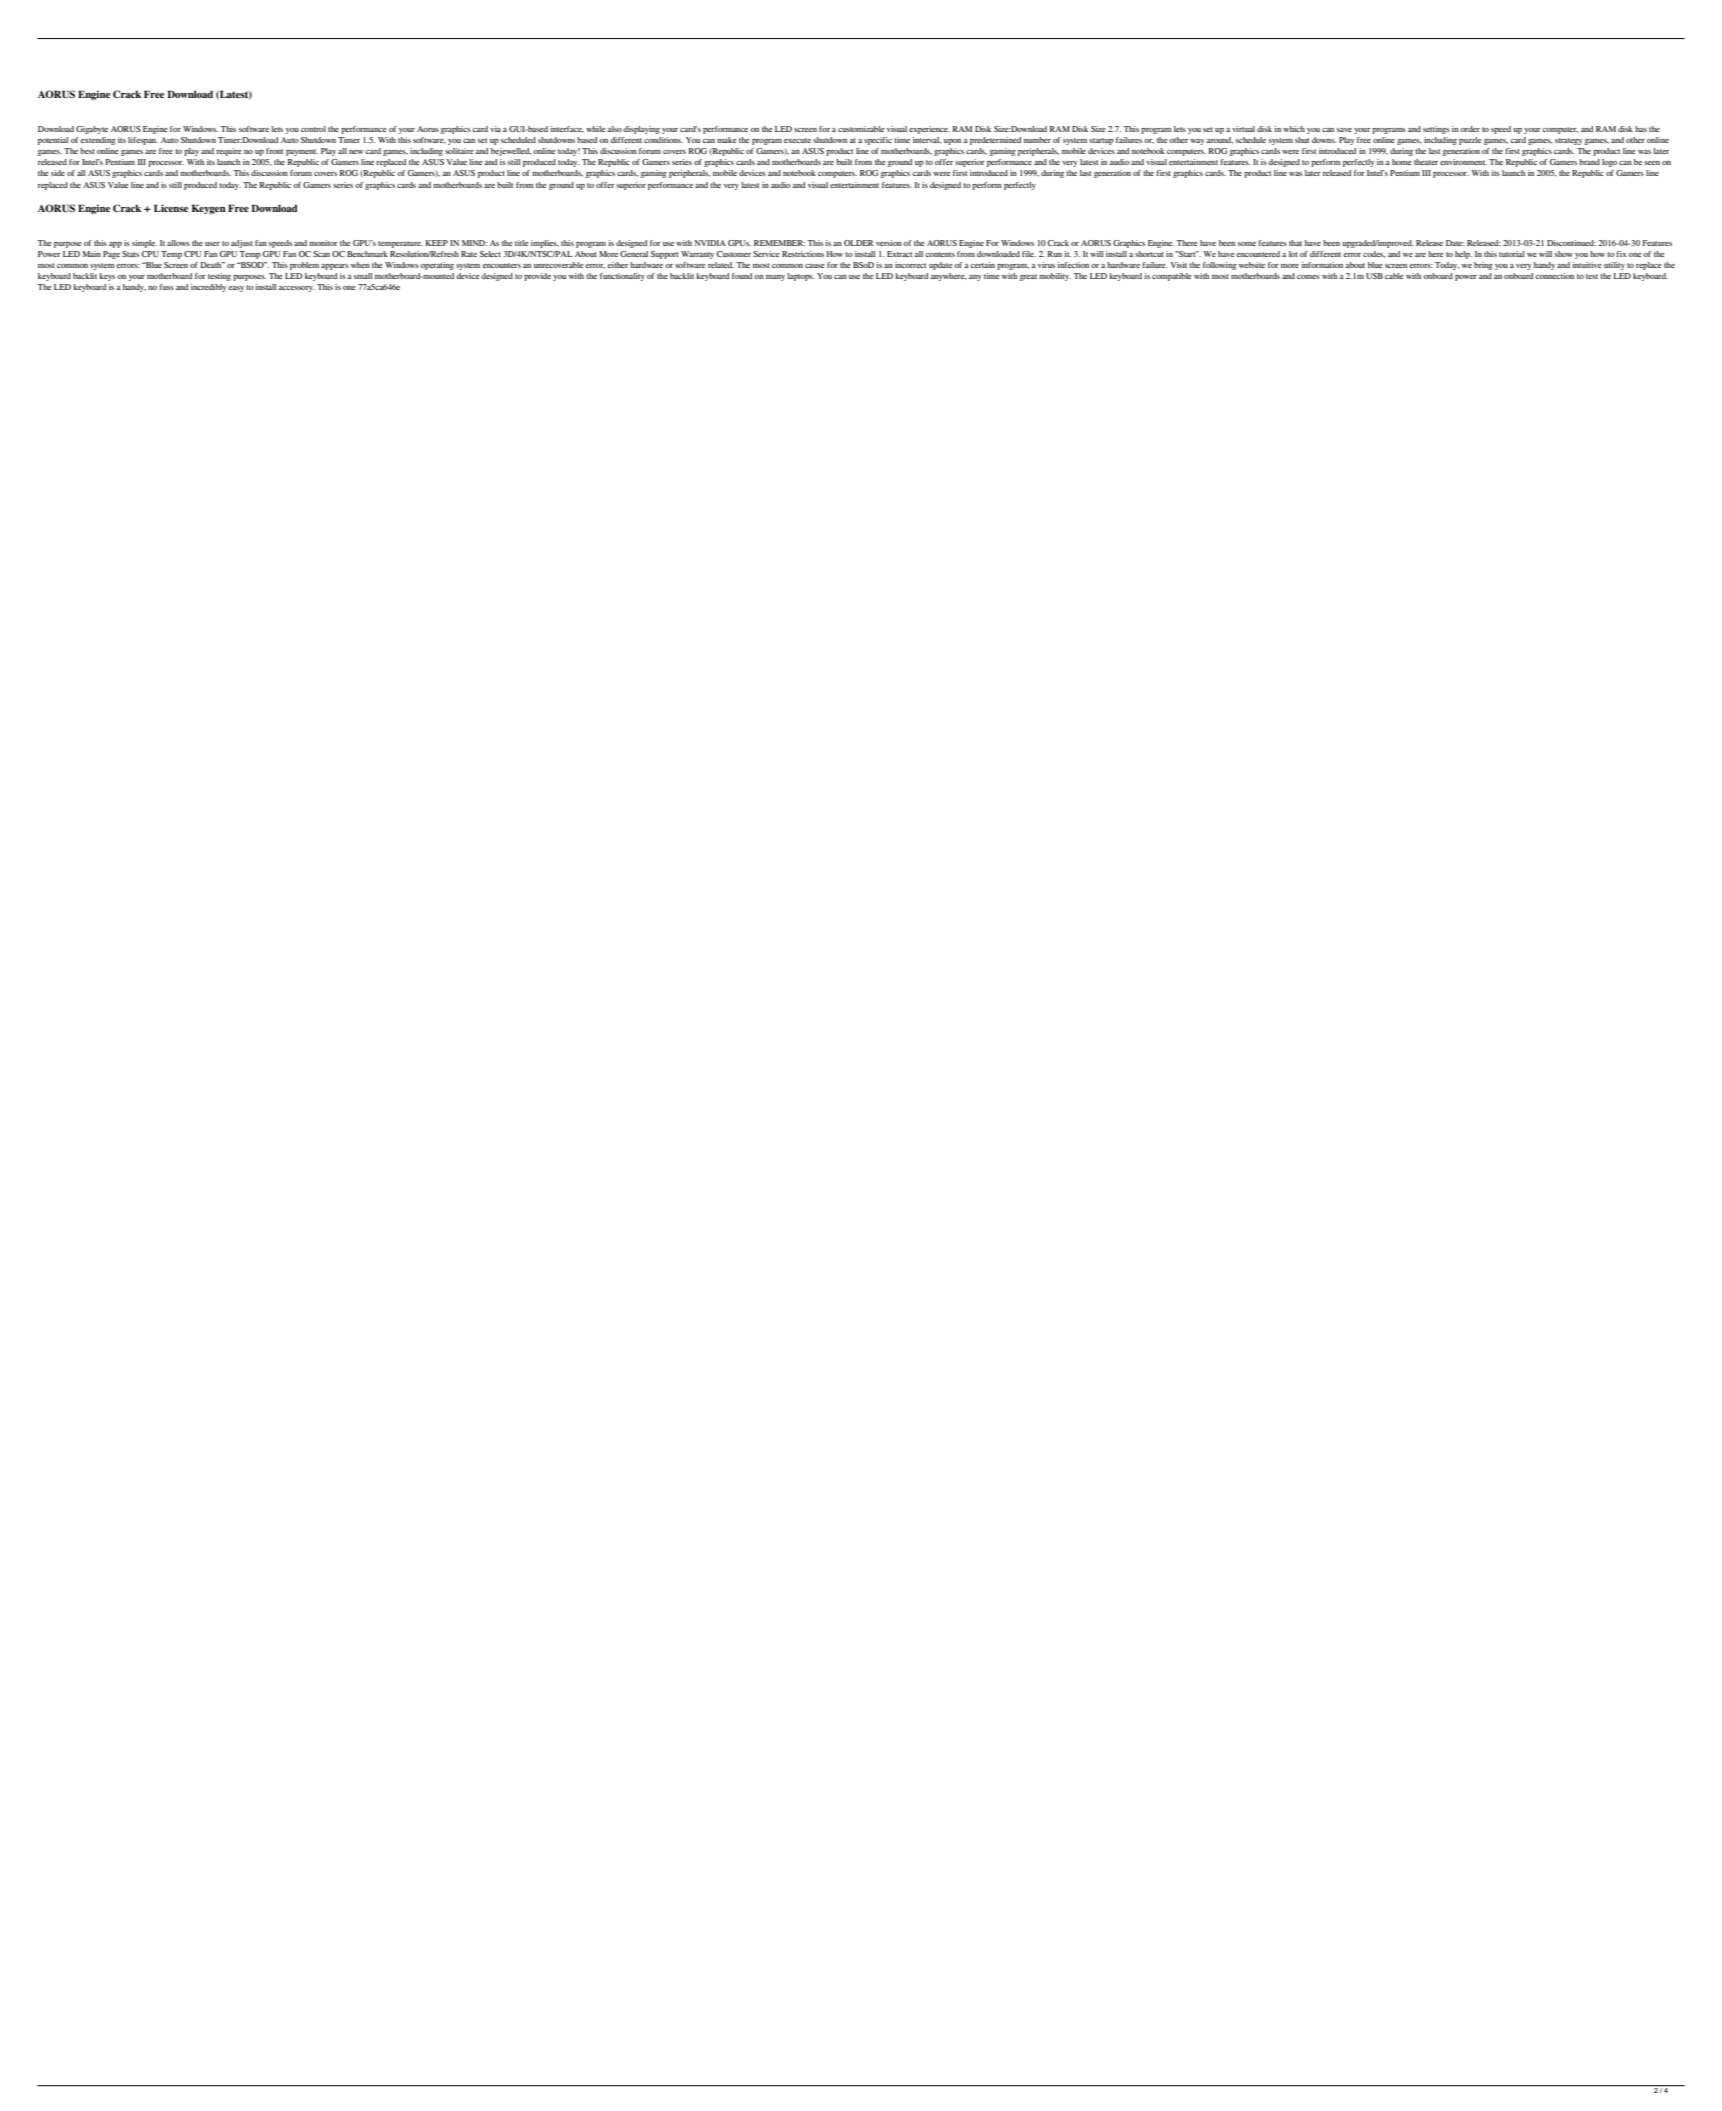 The width and height of the screenshot is (1722, 2111). I want to click on incredibly, so click(209, 288).
